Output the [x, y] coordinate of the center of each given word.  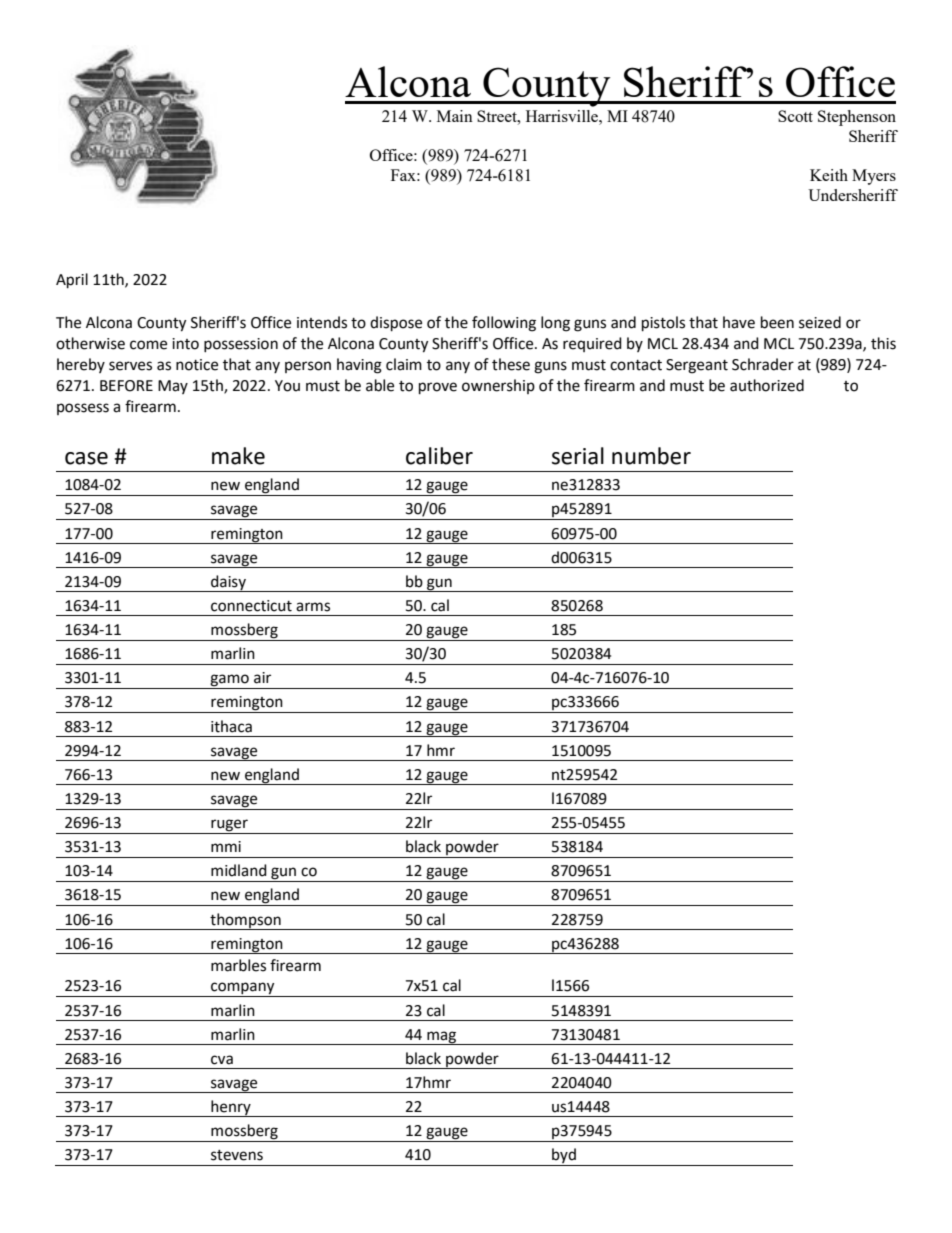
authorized [767, 385]
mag [441, 1038]
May [173, 387]
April [72, 281]
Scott [795, 116]
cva [222, 1060]
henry [231, 1108]
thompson [245, 921]
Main [455, 116]
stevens [237, 1155]
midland [239, 870]
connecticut [251, 606]
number [651, 456]
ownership [498, 386]
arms [313, 607]
